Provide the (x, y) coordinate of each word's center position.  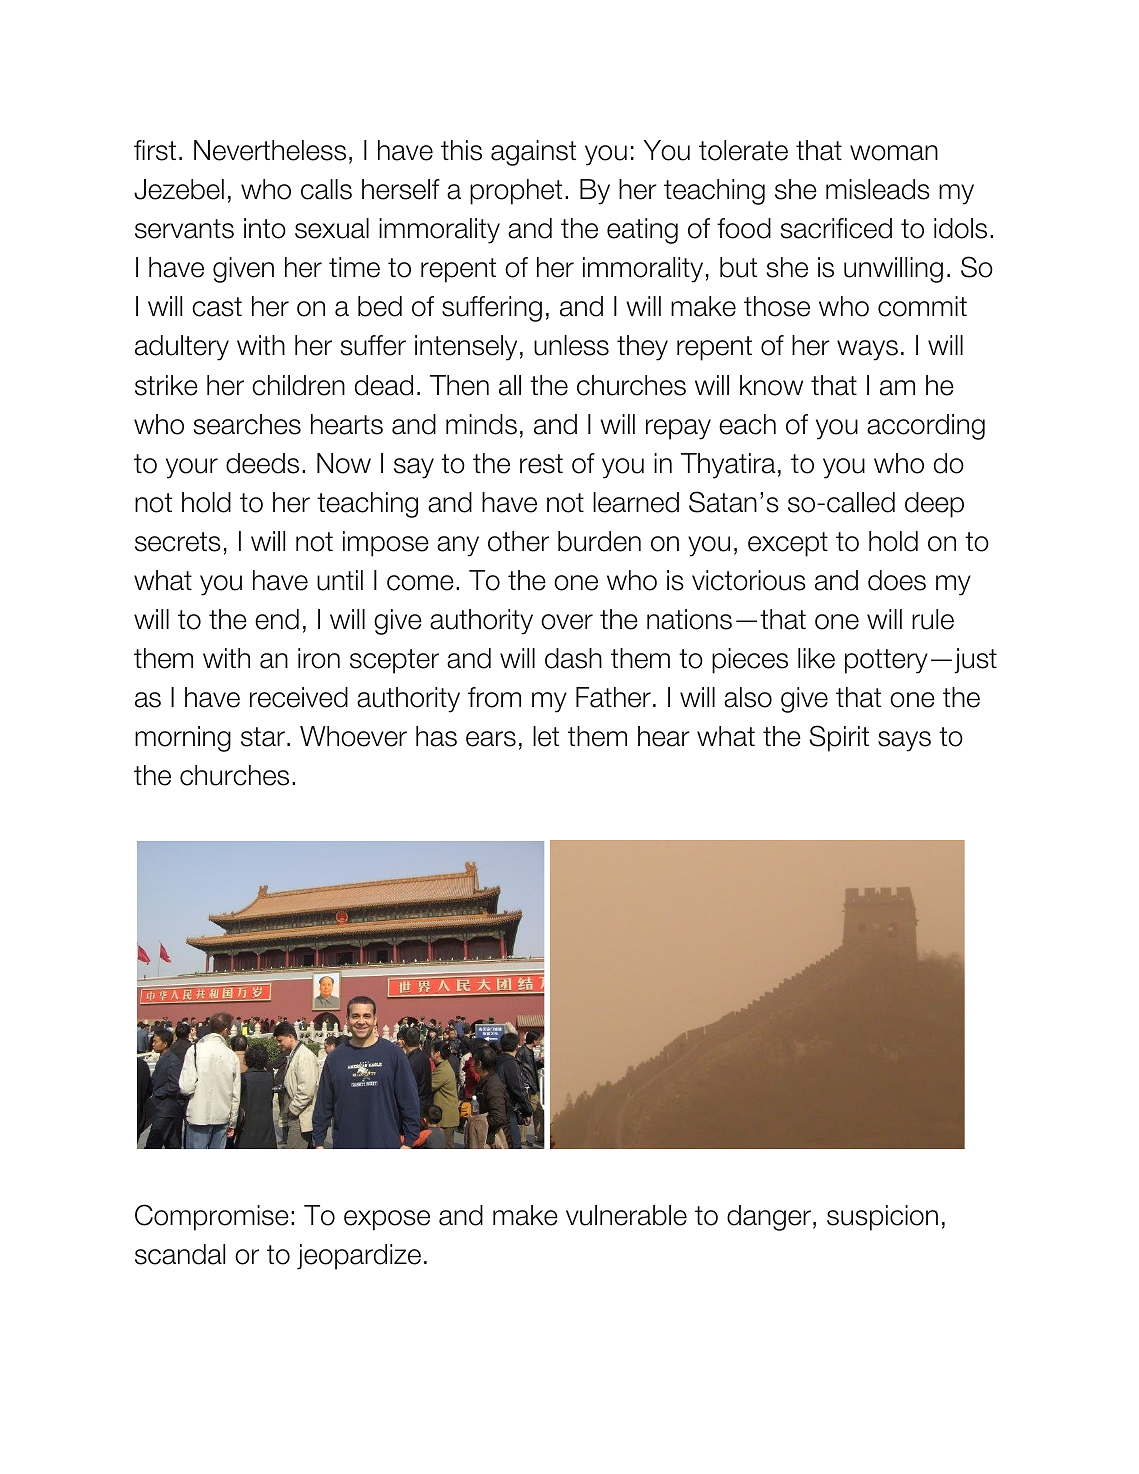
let (546, 736)
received (299, 697)
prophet (516, 192)
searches (247, 424)
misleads (878, 189)
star (263, 737)
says (904, 741)
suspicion (882, 1218)
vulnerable (626, 1215)
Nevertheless (270, 150)
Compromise (212, 1217)
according (926, 427)
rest (541, 464)
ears (491, 739)
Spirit (839, 738)
